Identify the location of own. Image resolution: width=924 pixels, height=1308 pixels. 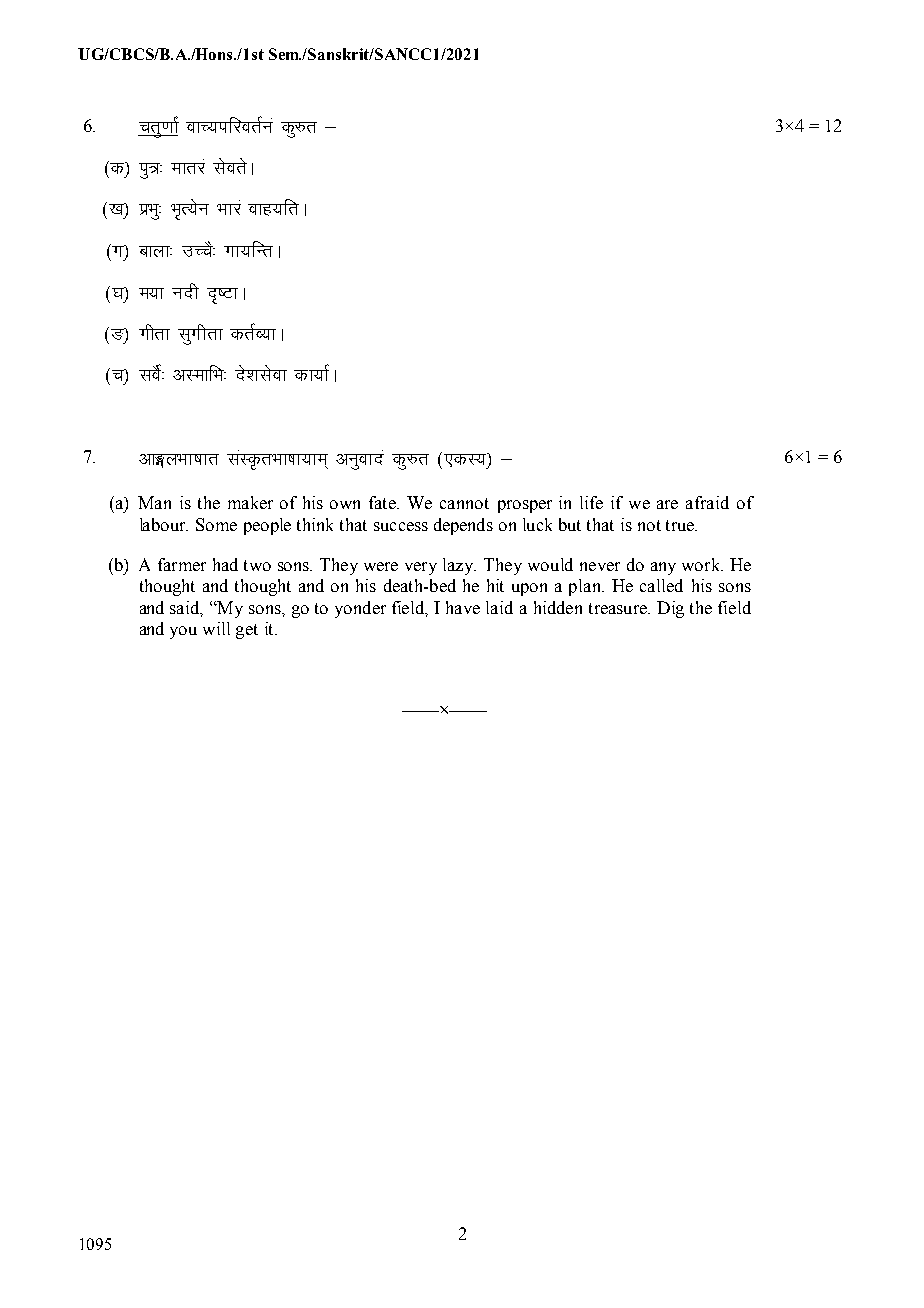
(345, 504).
